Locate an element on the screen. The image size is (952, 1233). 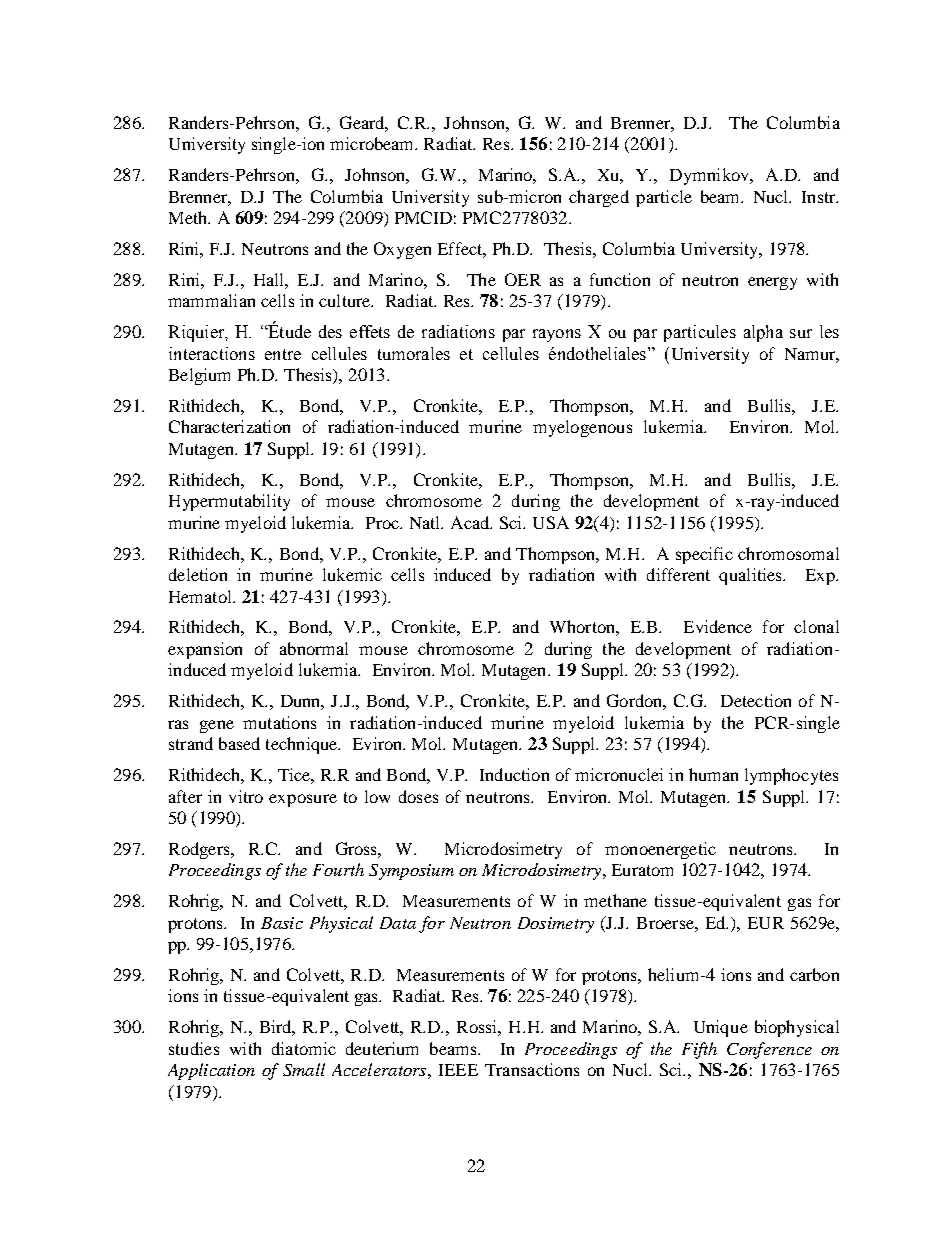
Induction is located at coordinates (514, 774).
